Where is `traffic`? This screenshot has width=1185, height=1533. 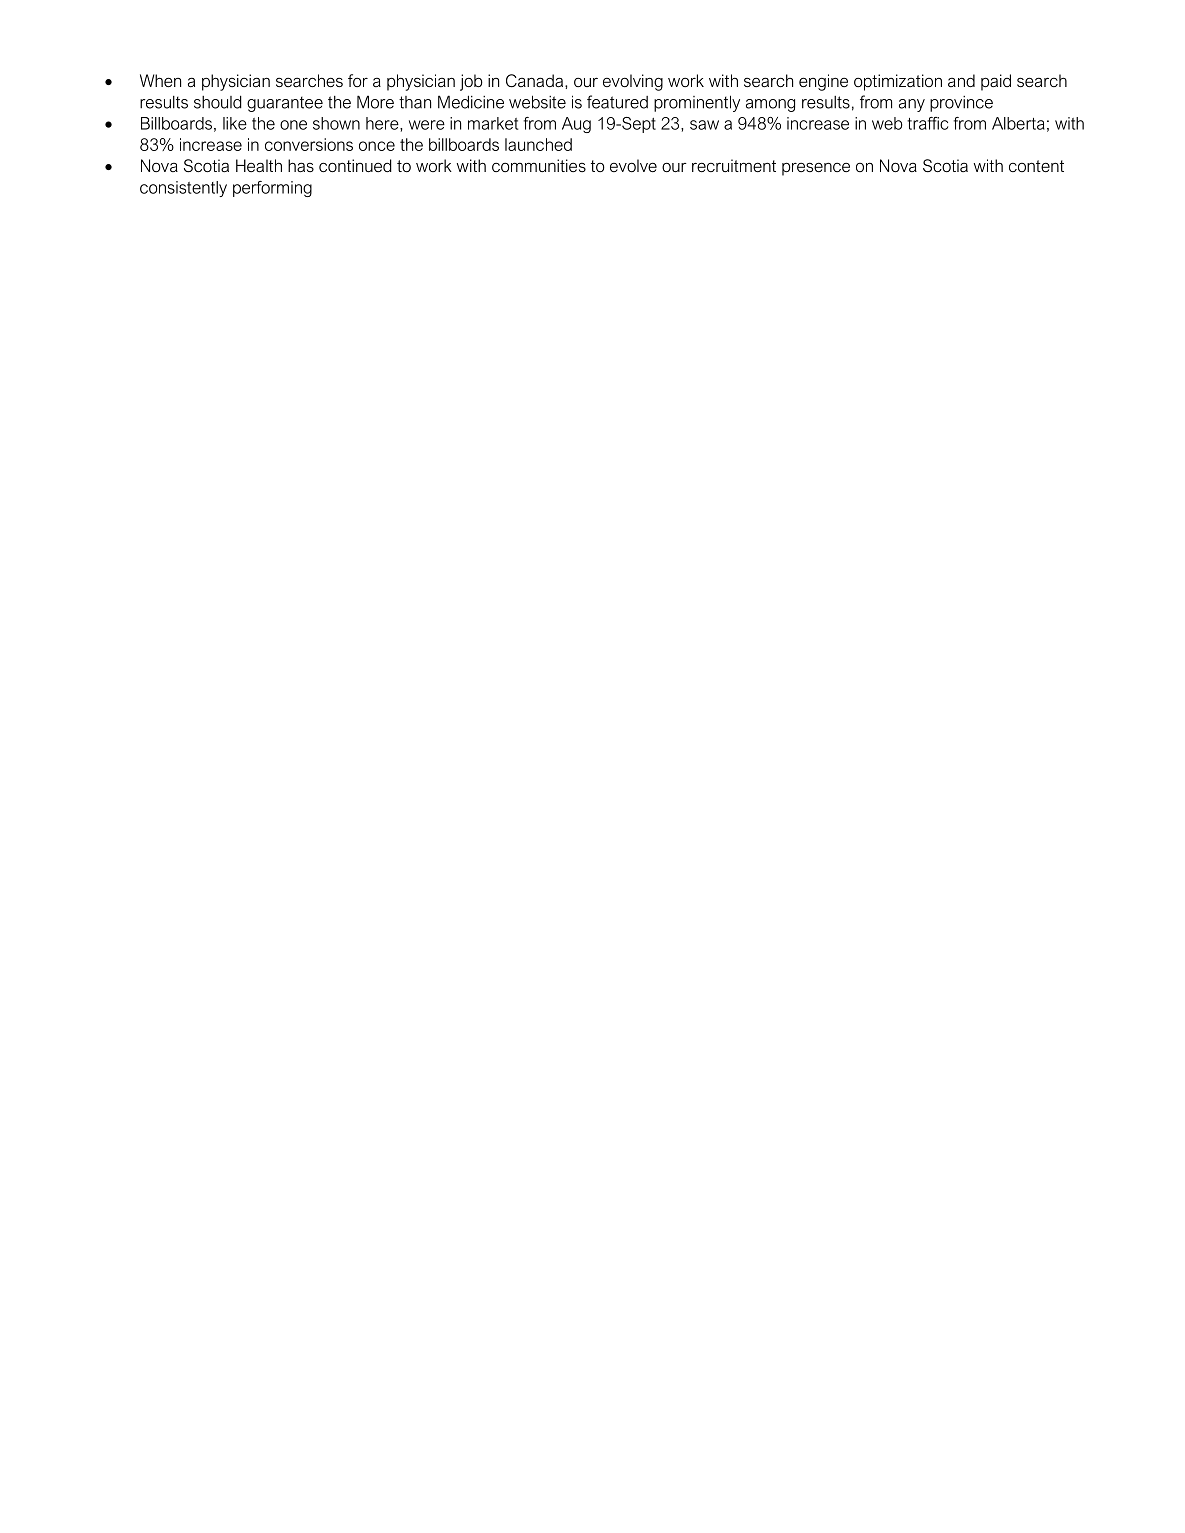
traffic is located at coordinates (927, 123).
